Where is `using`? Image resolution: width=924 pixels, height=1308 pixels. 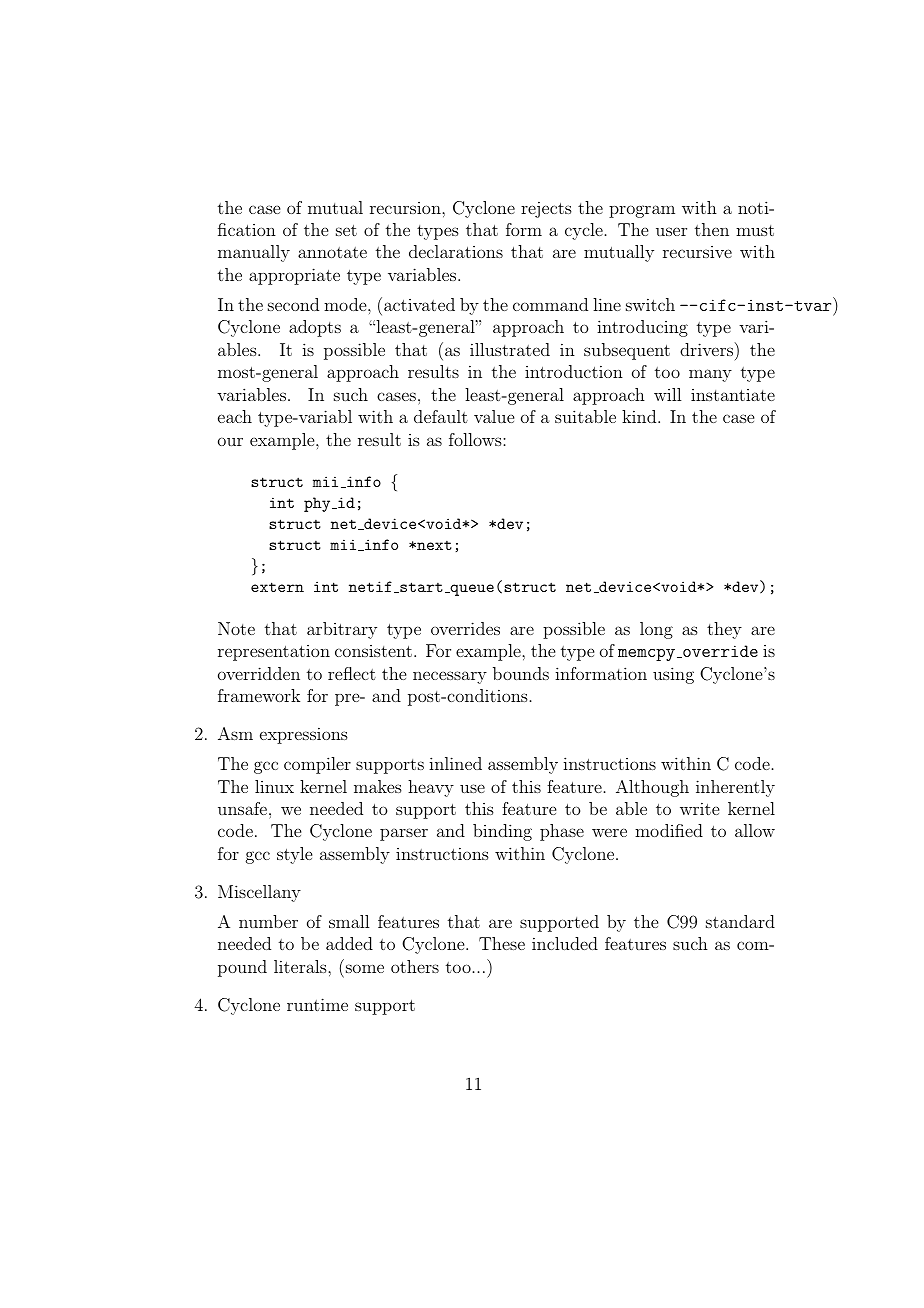 using is located at coordinates (673, 675).
